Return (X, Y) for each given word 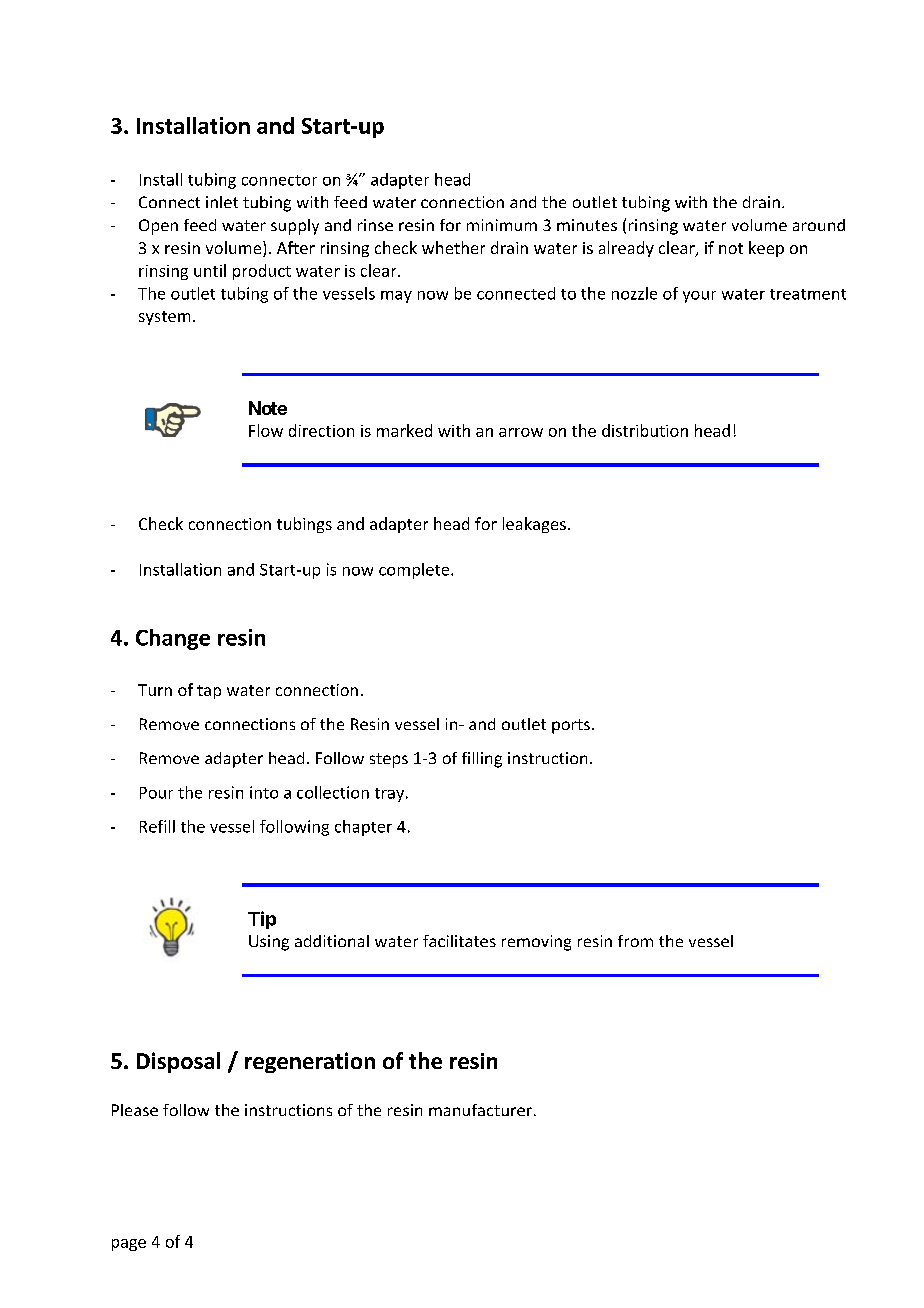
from (635, 941)
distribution (645, 430)
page (129, 1245)
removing (536, 943)
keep (766, 249)
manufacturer (480, 1110)
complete (415, 571)
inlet (222, 202)
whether (453, 247)
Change (173, 639)
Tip (262, 920)
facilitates (459, 941)
